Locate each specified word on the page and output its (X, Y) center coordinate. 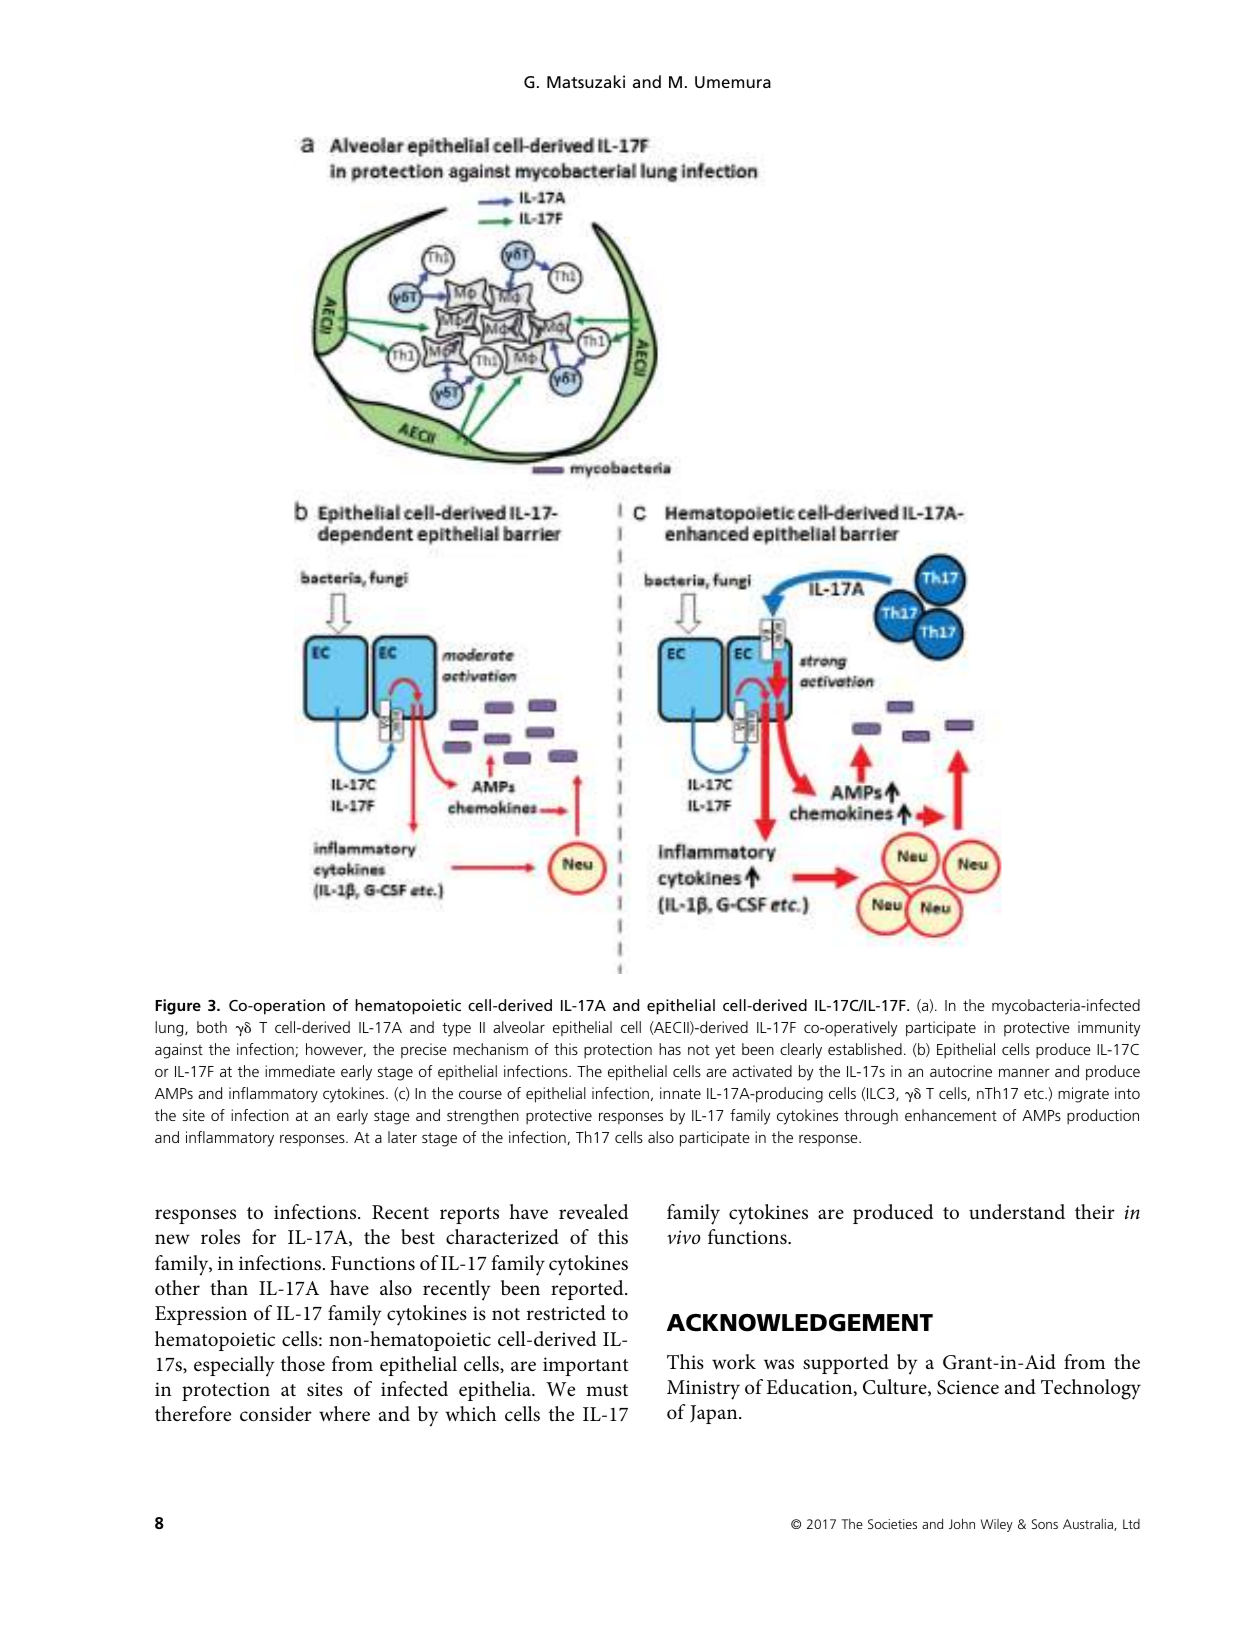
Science (968, 1387)
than (229, 1287)
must (607, 1390)
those (303, 1364)
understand (1017, 1212)
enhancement (951, 1115)
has (670, 1049)
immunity (1109, 1029)
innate (680, 1093)
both (212, 1027)
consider (276, 1414)
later (402, 1137)
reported (588, 1290)
